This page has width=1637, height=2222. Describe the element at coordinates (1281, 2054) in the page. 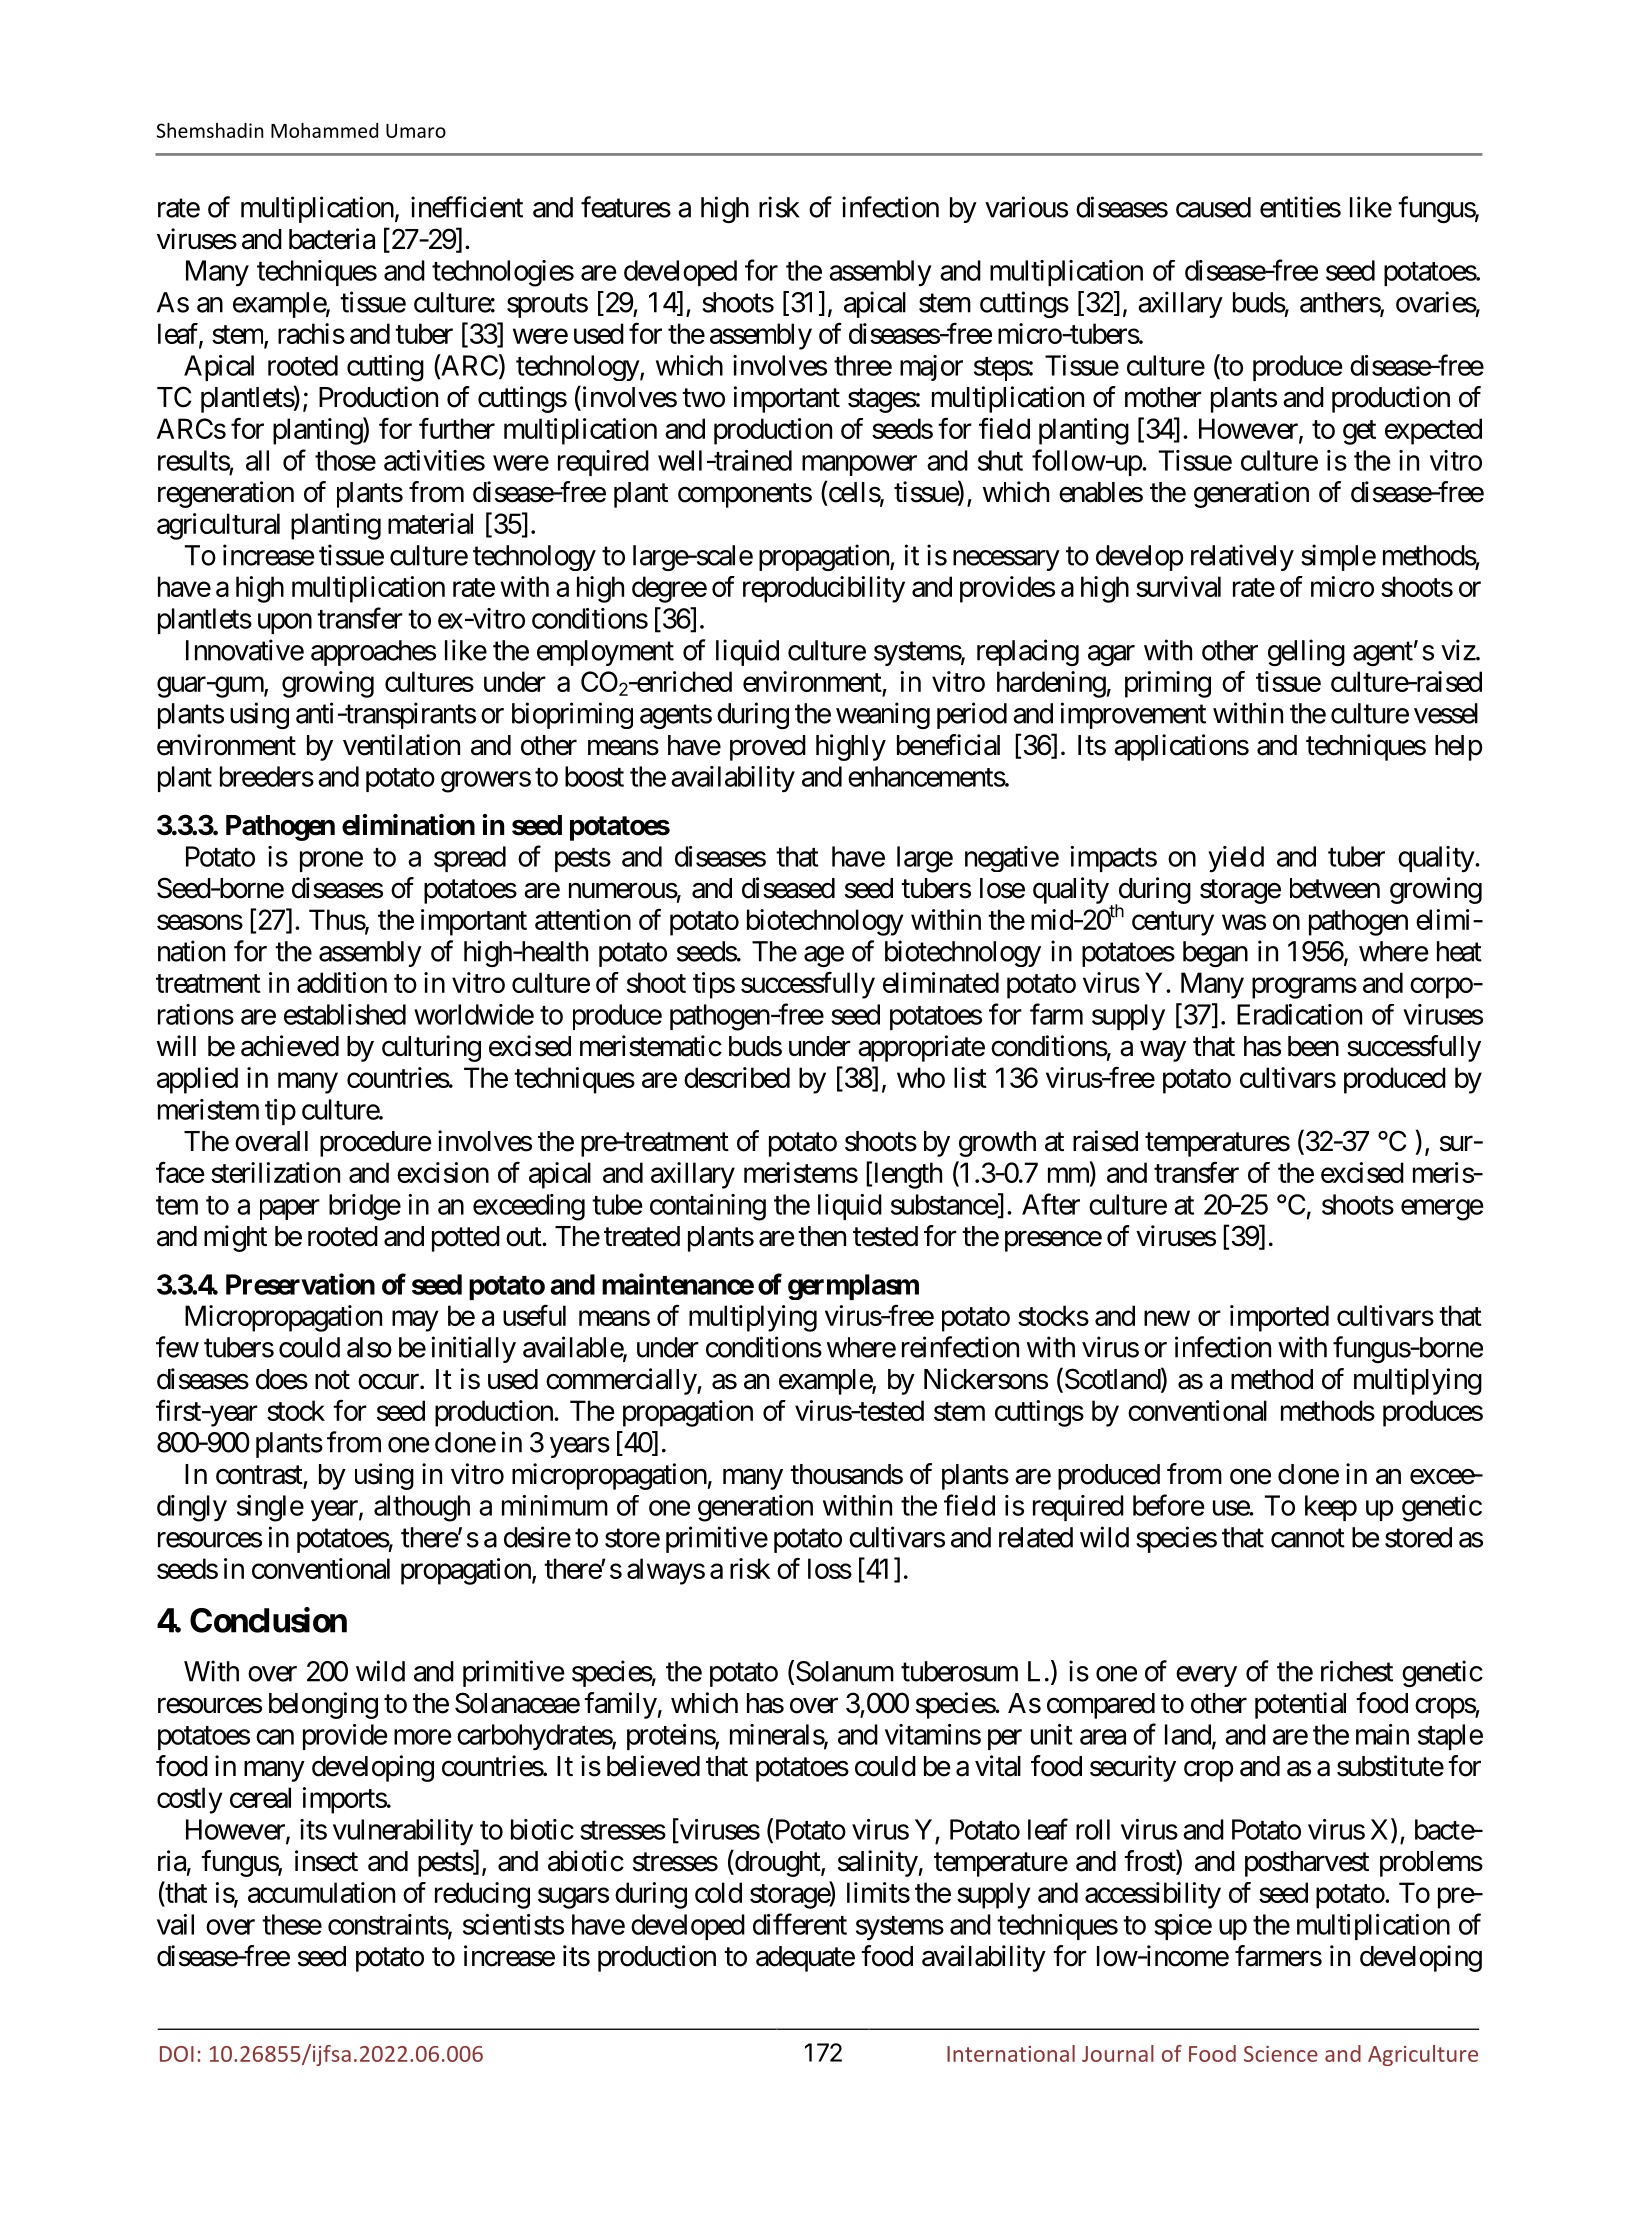

I see `Science` at that location.
